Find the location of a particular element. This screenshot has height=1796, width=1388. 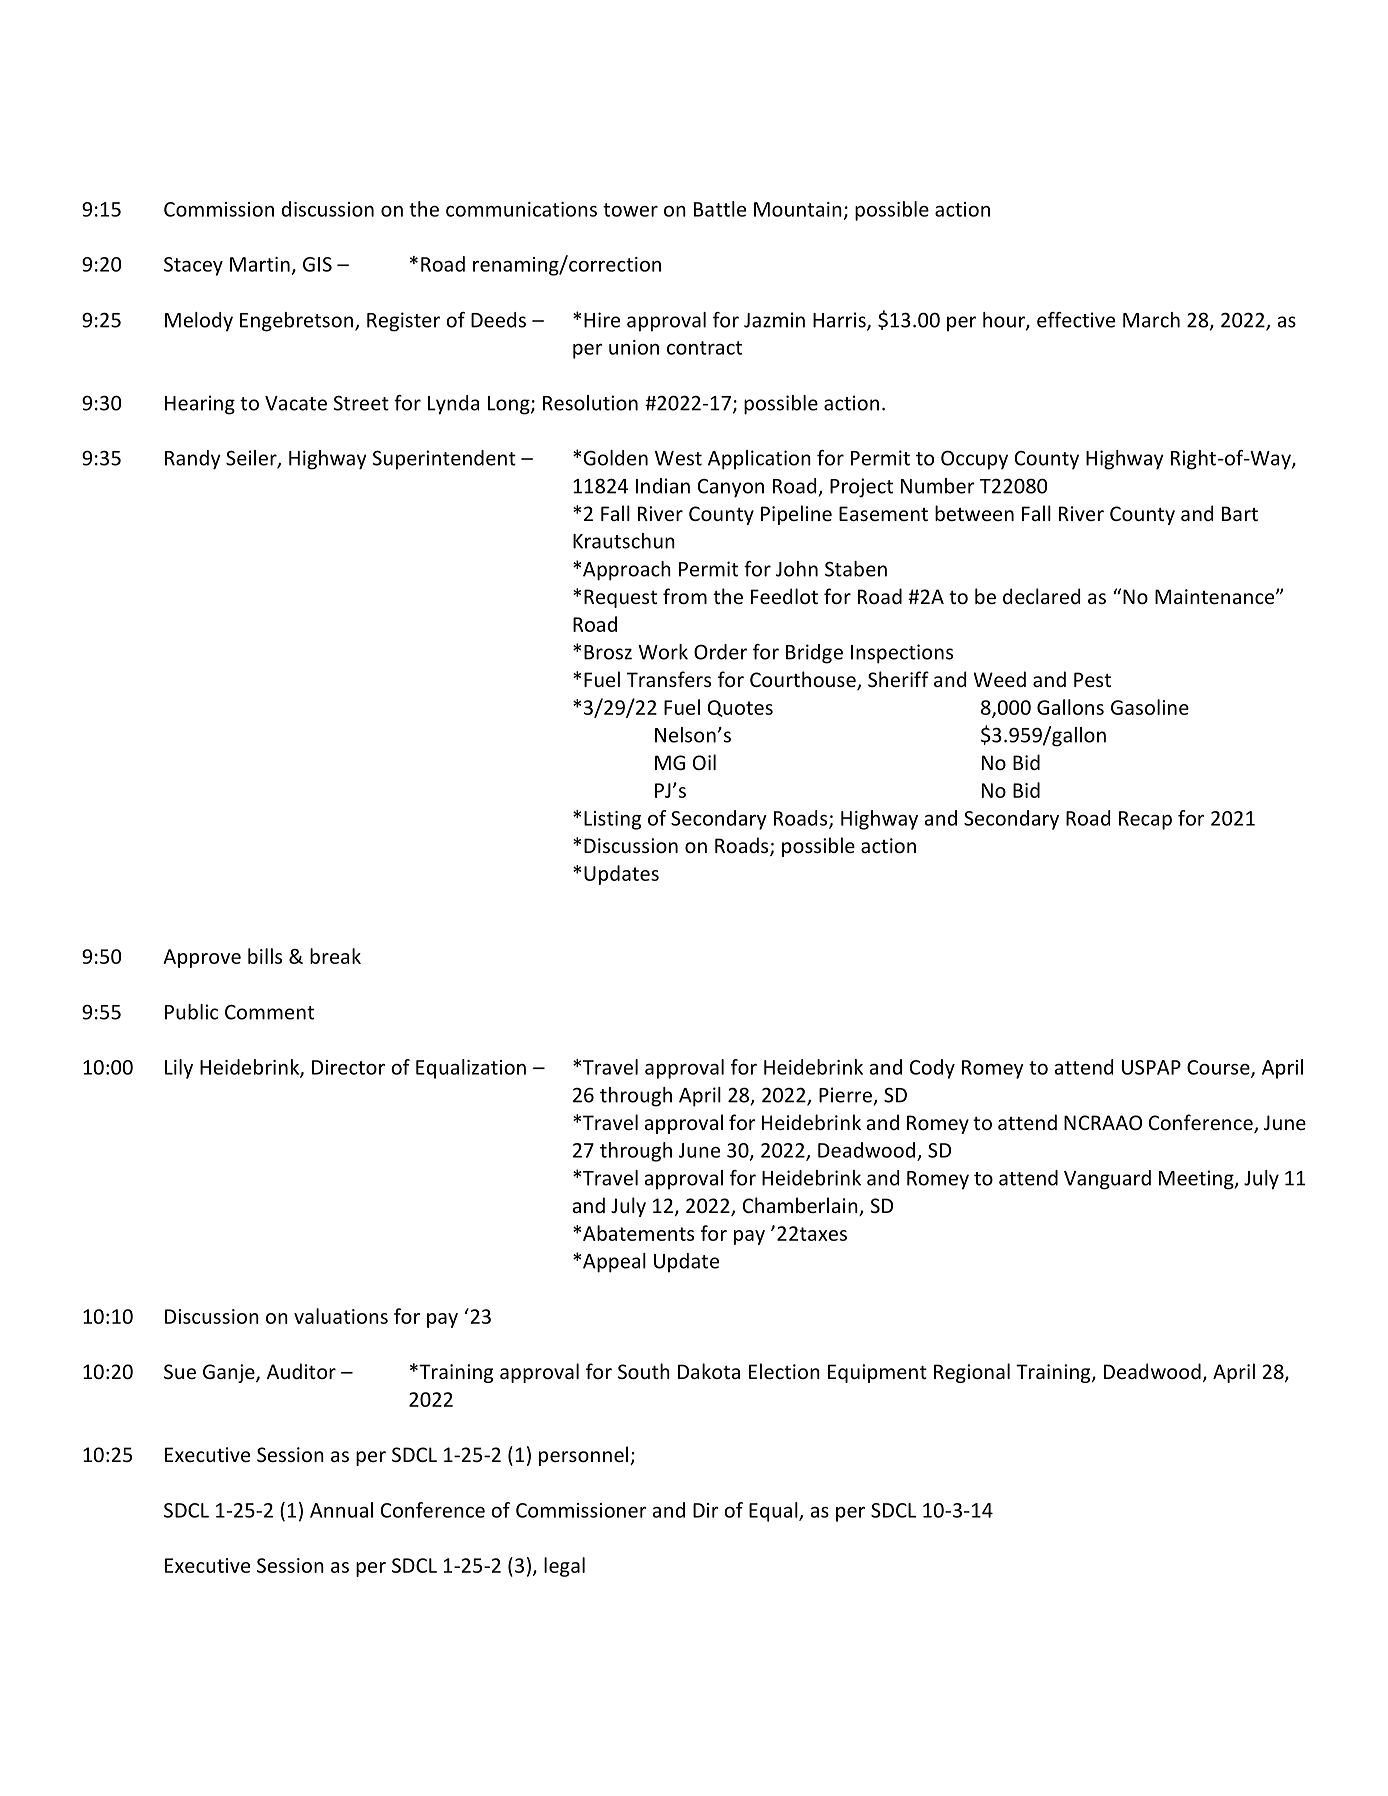

Annual is located at coordinates (341, 1510).
